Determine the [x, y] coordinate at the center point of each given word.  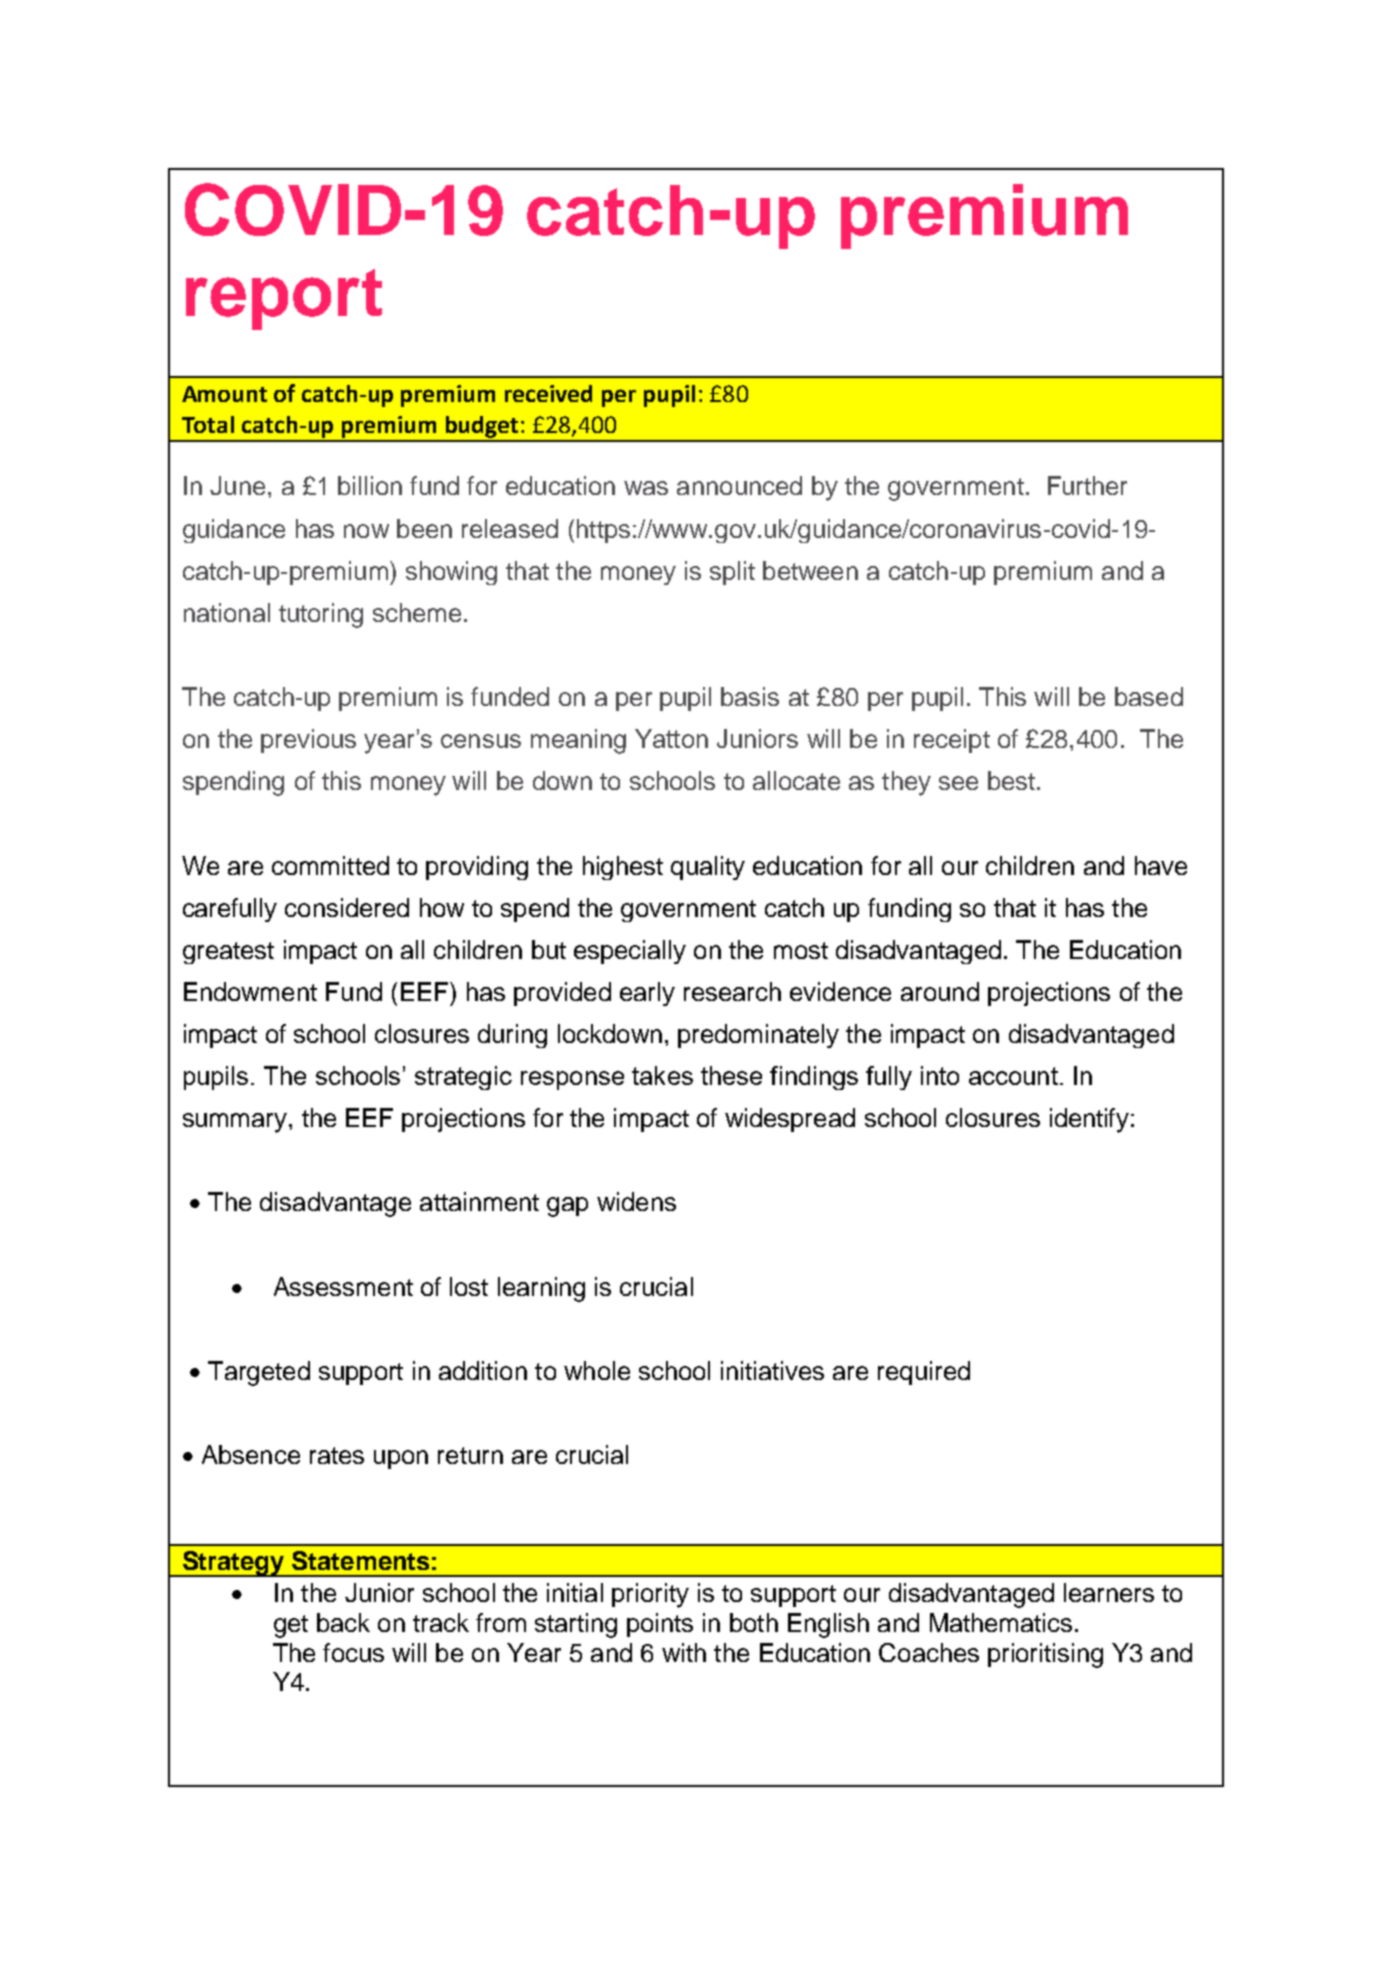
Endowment [250, 991]
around [940, 991]
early [647, 994]
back [343, 1622]
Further [1087, 485]
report [284, 299]
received [548, 393]
